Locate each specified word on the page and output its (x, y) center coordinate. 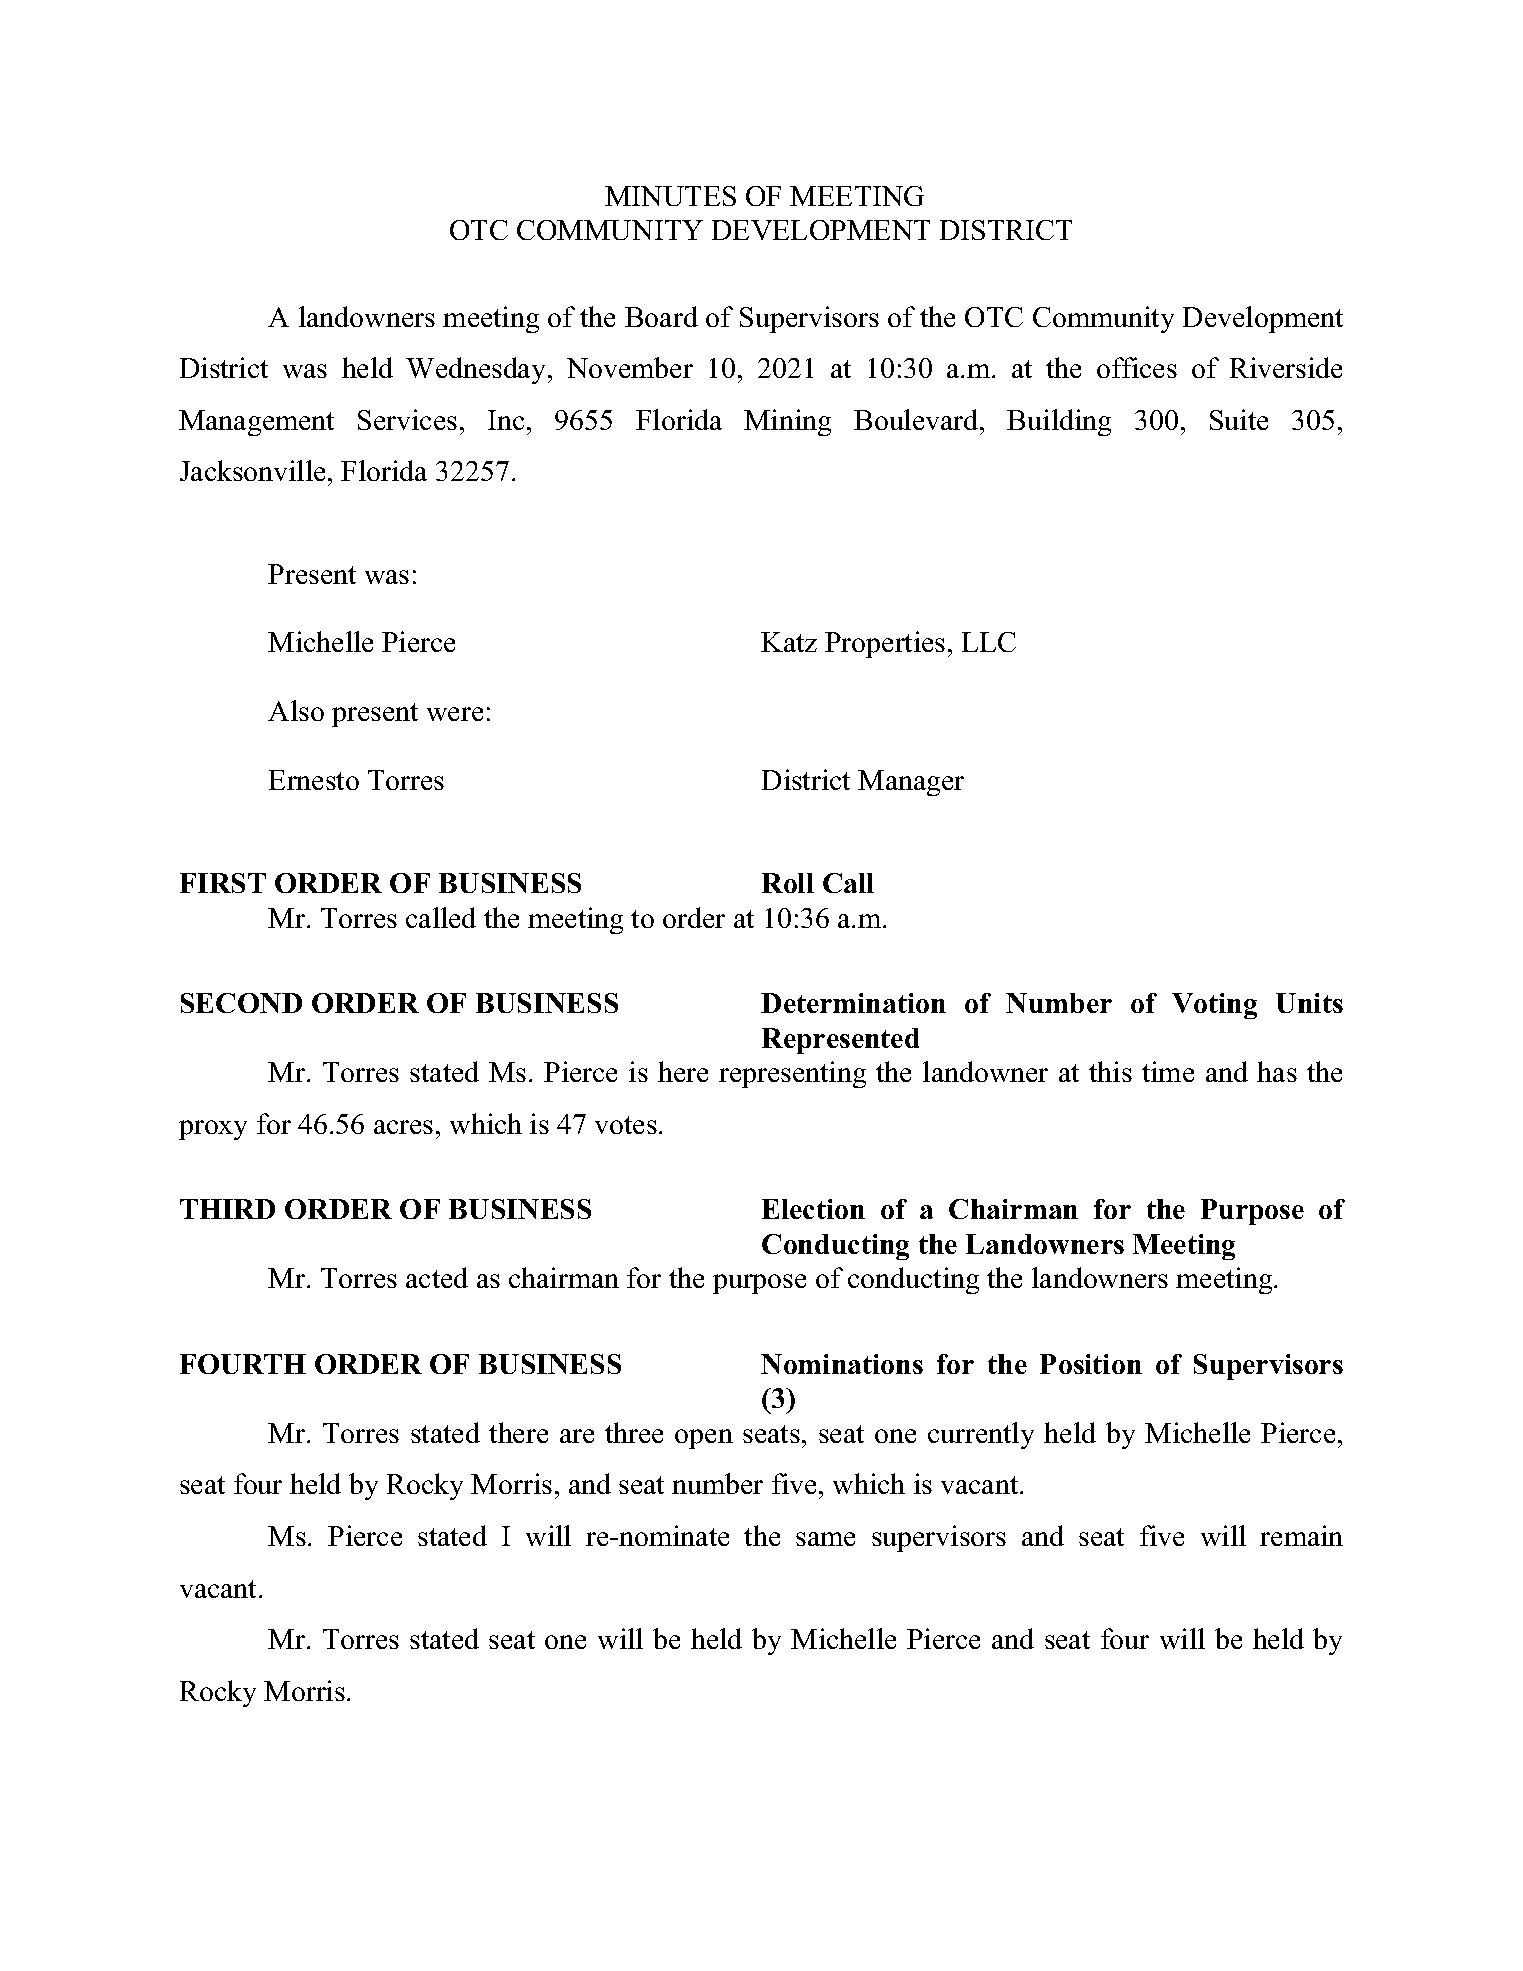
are (577, 1436)
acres (403, 1127)
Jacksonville (252, 470)
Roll (788, 883)
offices (1137, 367)
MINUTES (670, 196)
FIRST (223, 883)
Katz (789, 642)
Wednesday (475, 370)
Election (813, 1209)
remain (1301, 1535)
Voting (1214, 1006)
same (825, 1539)
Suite (1239, 419)
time (1168, 1071)
